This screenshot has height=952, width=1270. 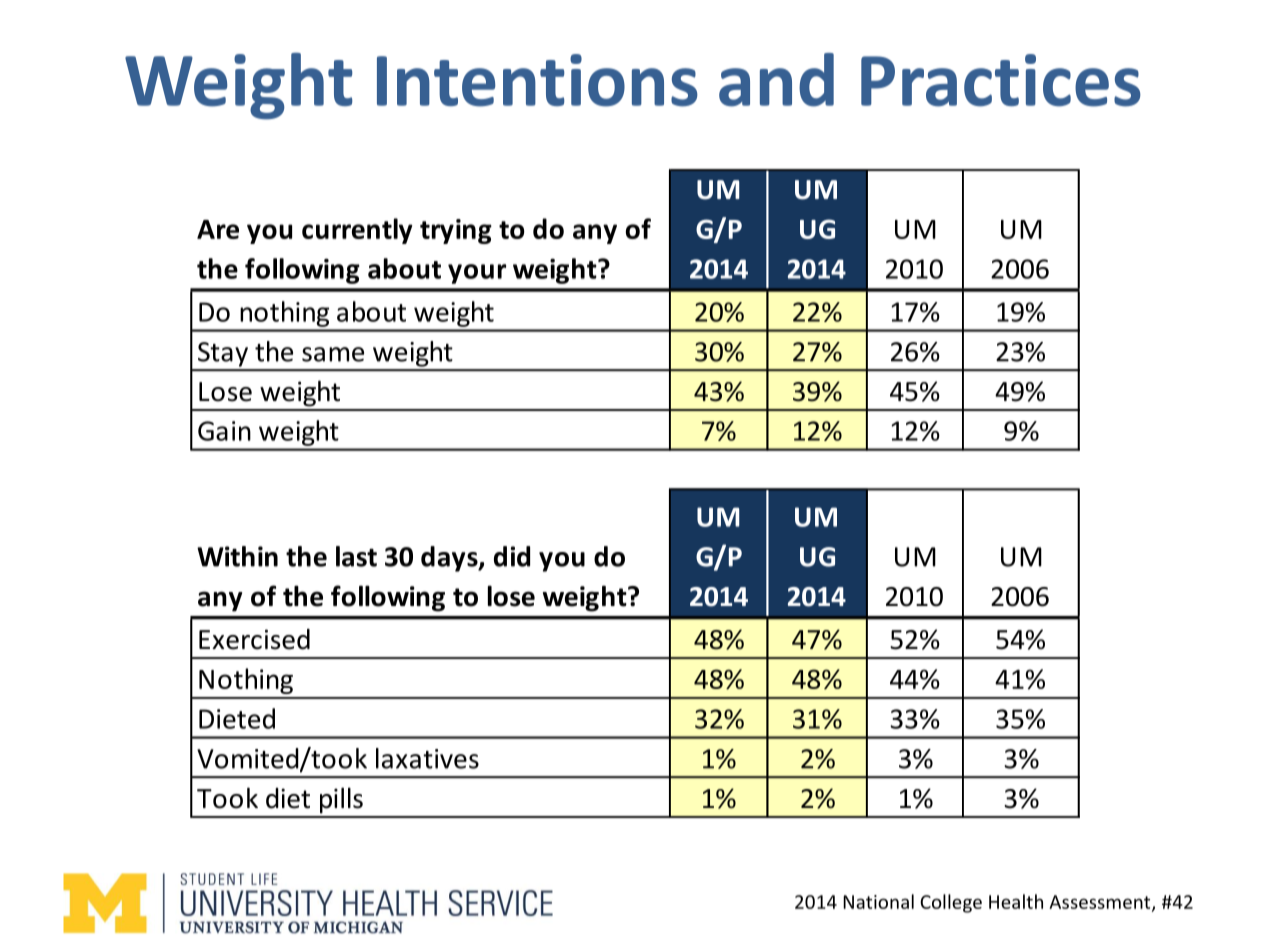 What do you see at coordinates (456, 231) in the screenshot?
I see `trying` at bounding box center [456, 231].
